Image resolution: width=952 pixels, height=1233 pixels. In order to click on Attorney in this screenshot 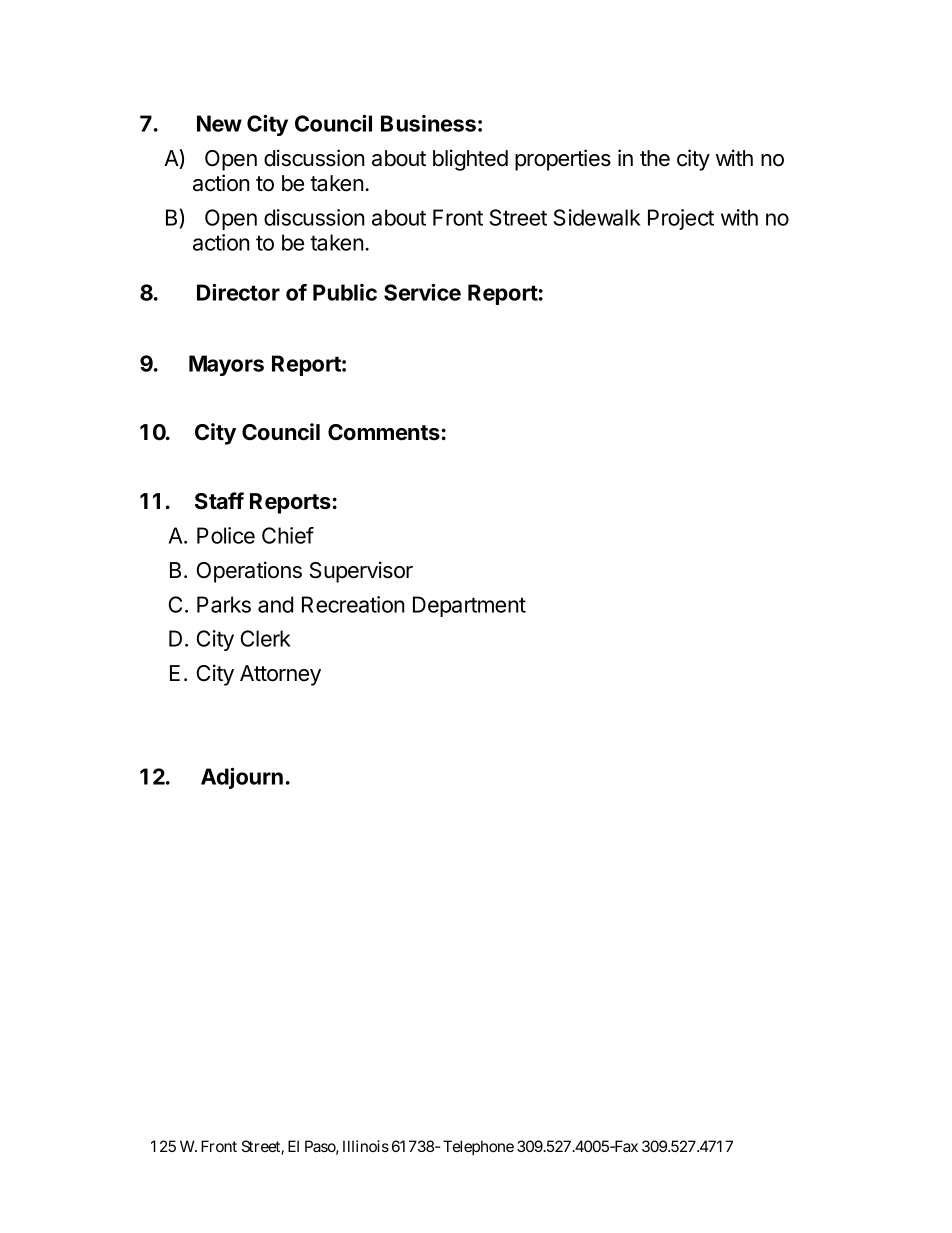, I will do `click(280, 675)`.
